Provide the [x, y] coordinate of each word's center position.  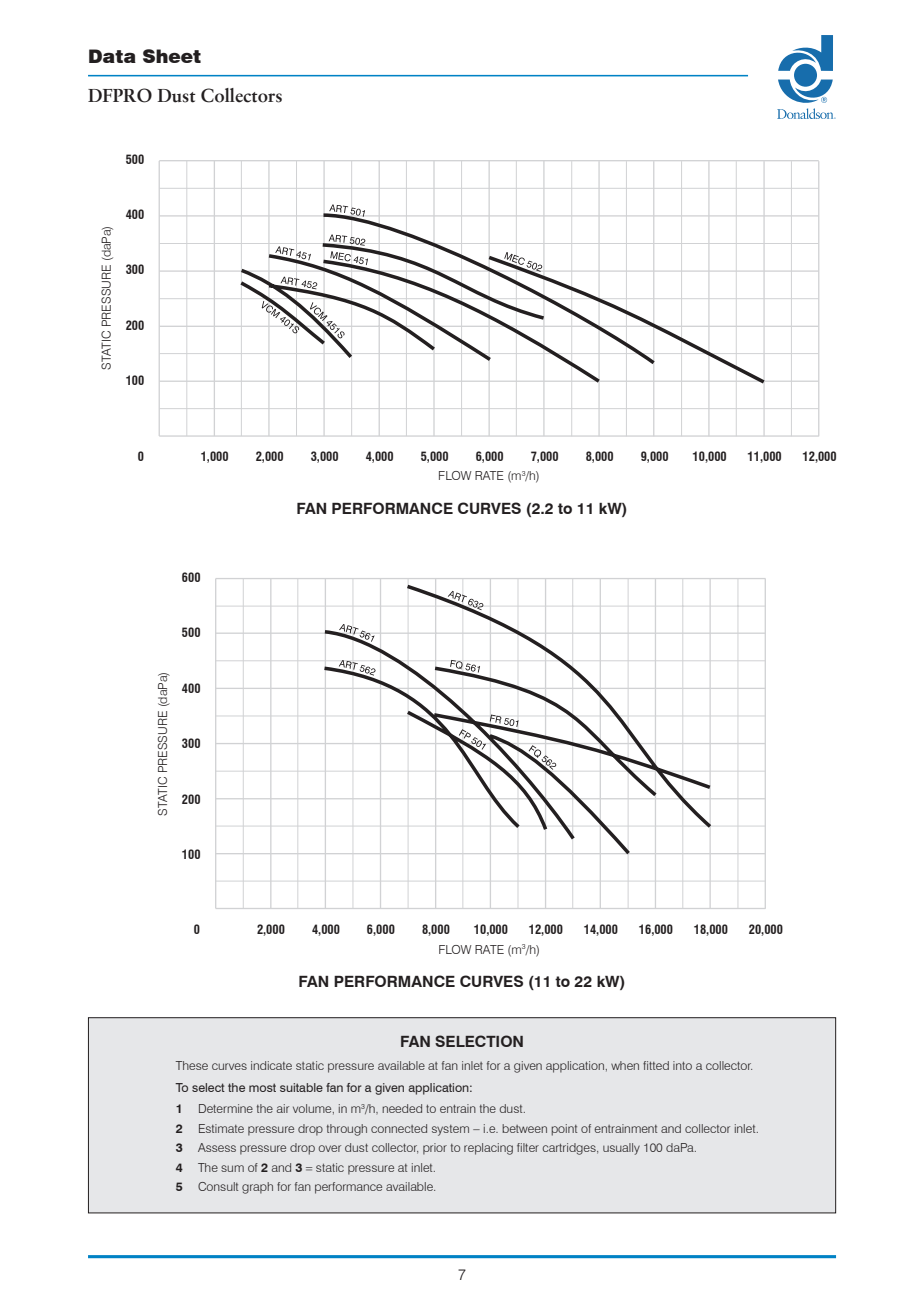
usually [621, 1149]
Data [112, 56]
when [625, 1065]
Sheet [172, 56]
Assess [217, 1147]
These [192, 1065]
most [262, 1087]
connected [399, 1128]
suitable [301, 1087]
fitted [656, 1065]
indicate [271, 1065]
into [682, 1065]
